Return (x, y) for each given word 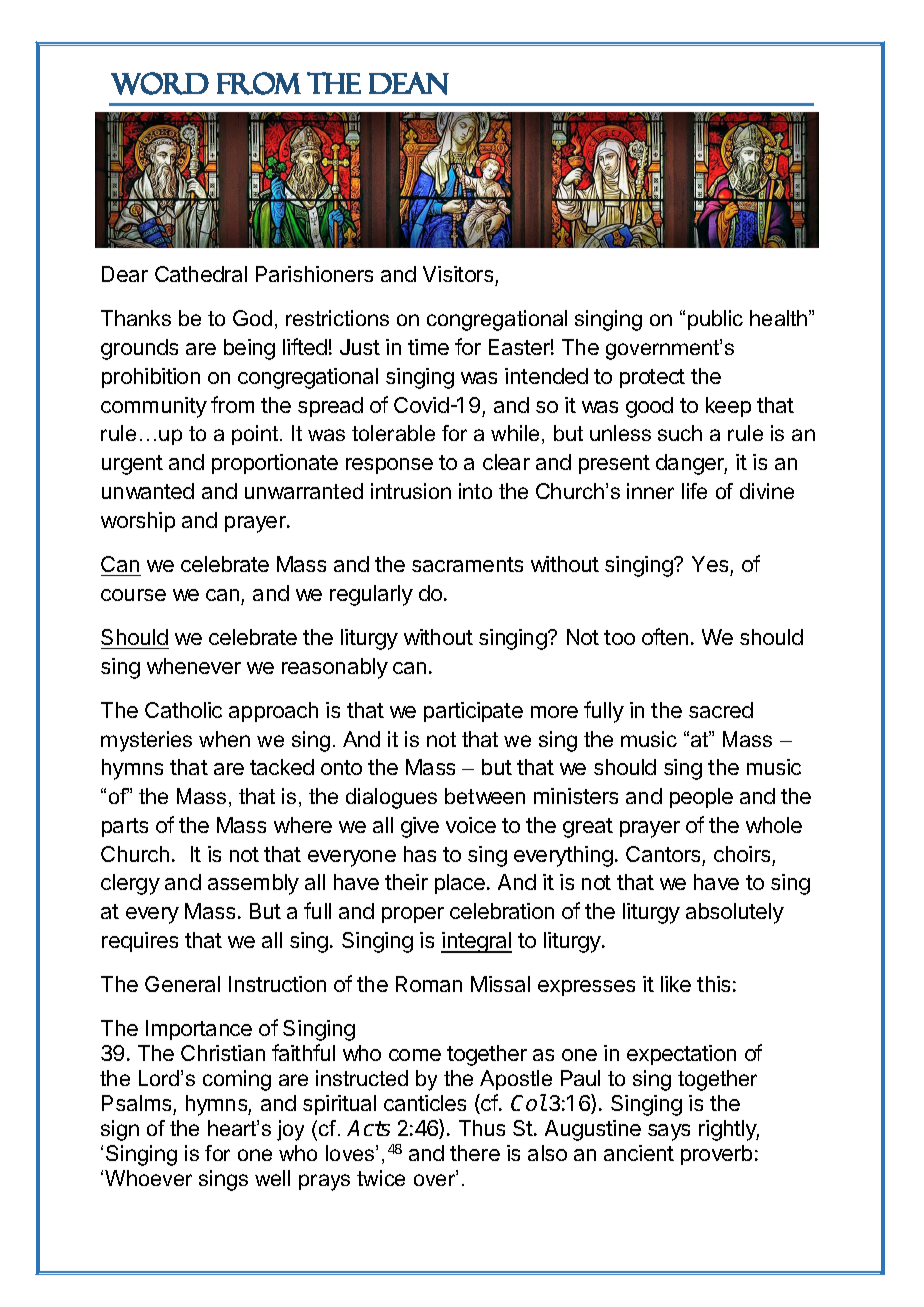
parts (125, 827)
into (475, 491)
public (715, 320)
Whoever (148, 1178)
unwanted (148, 491)
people (701, 798)
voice (471, 825)
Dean (409, 83)
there (475, 1153)
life (694, 491)
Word (160, 83)
